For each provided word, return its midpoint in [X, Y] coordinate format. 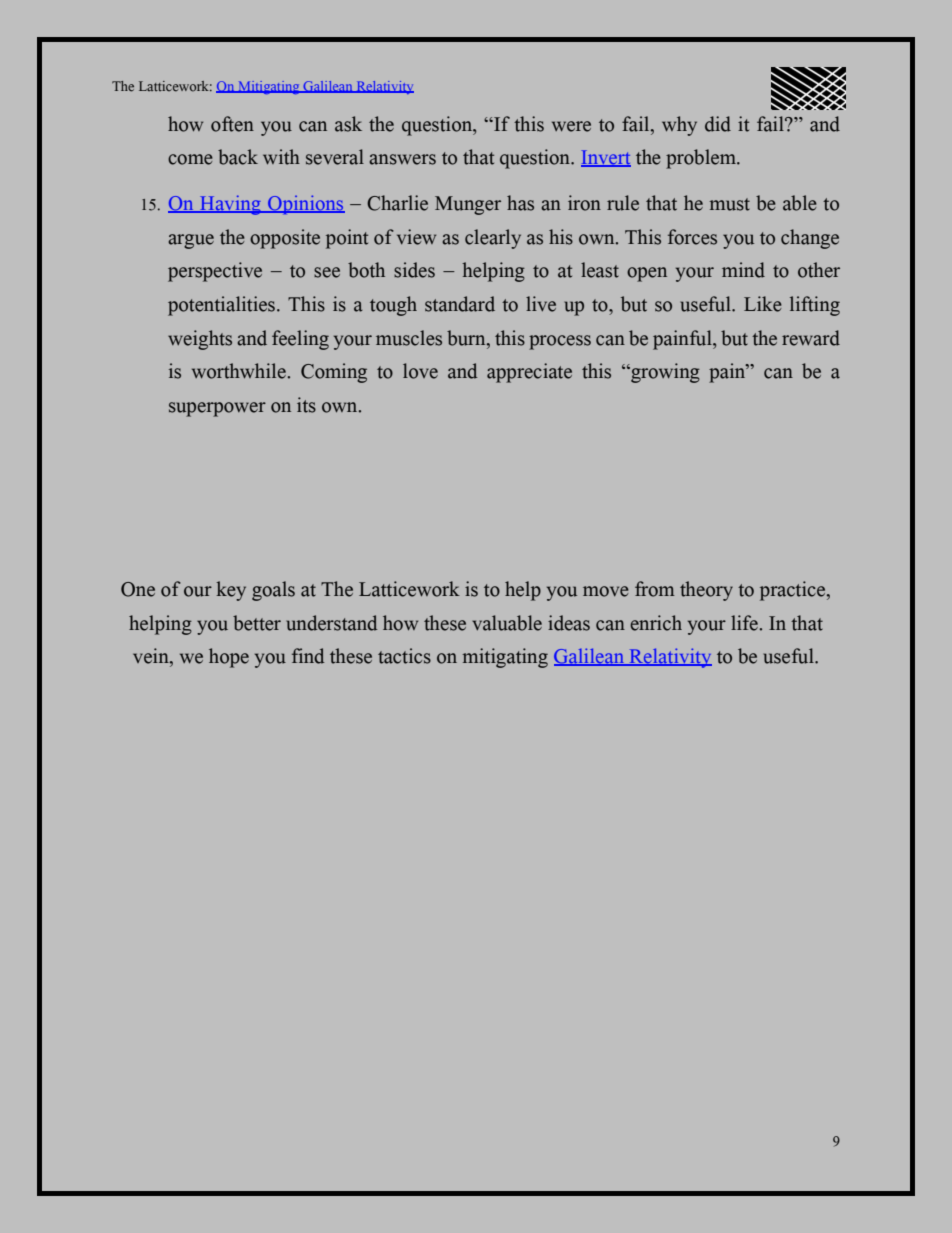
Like [763, 304]
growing [664, 373]
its [306, 405]
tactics [404, 656]
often [232, 124]
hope [229, 658]
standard [460, 304]
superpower [217, 409]
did [718, 124]
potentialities [221, 306]
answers [402, 159]
